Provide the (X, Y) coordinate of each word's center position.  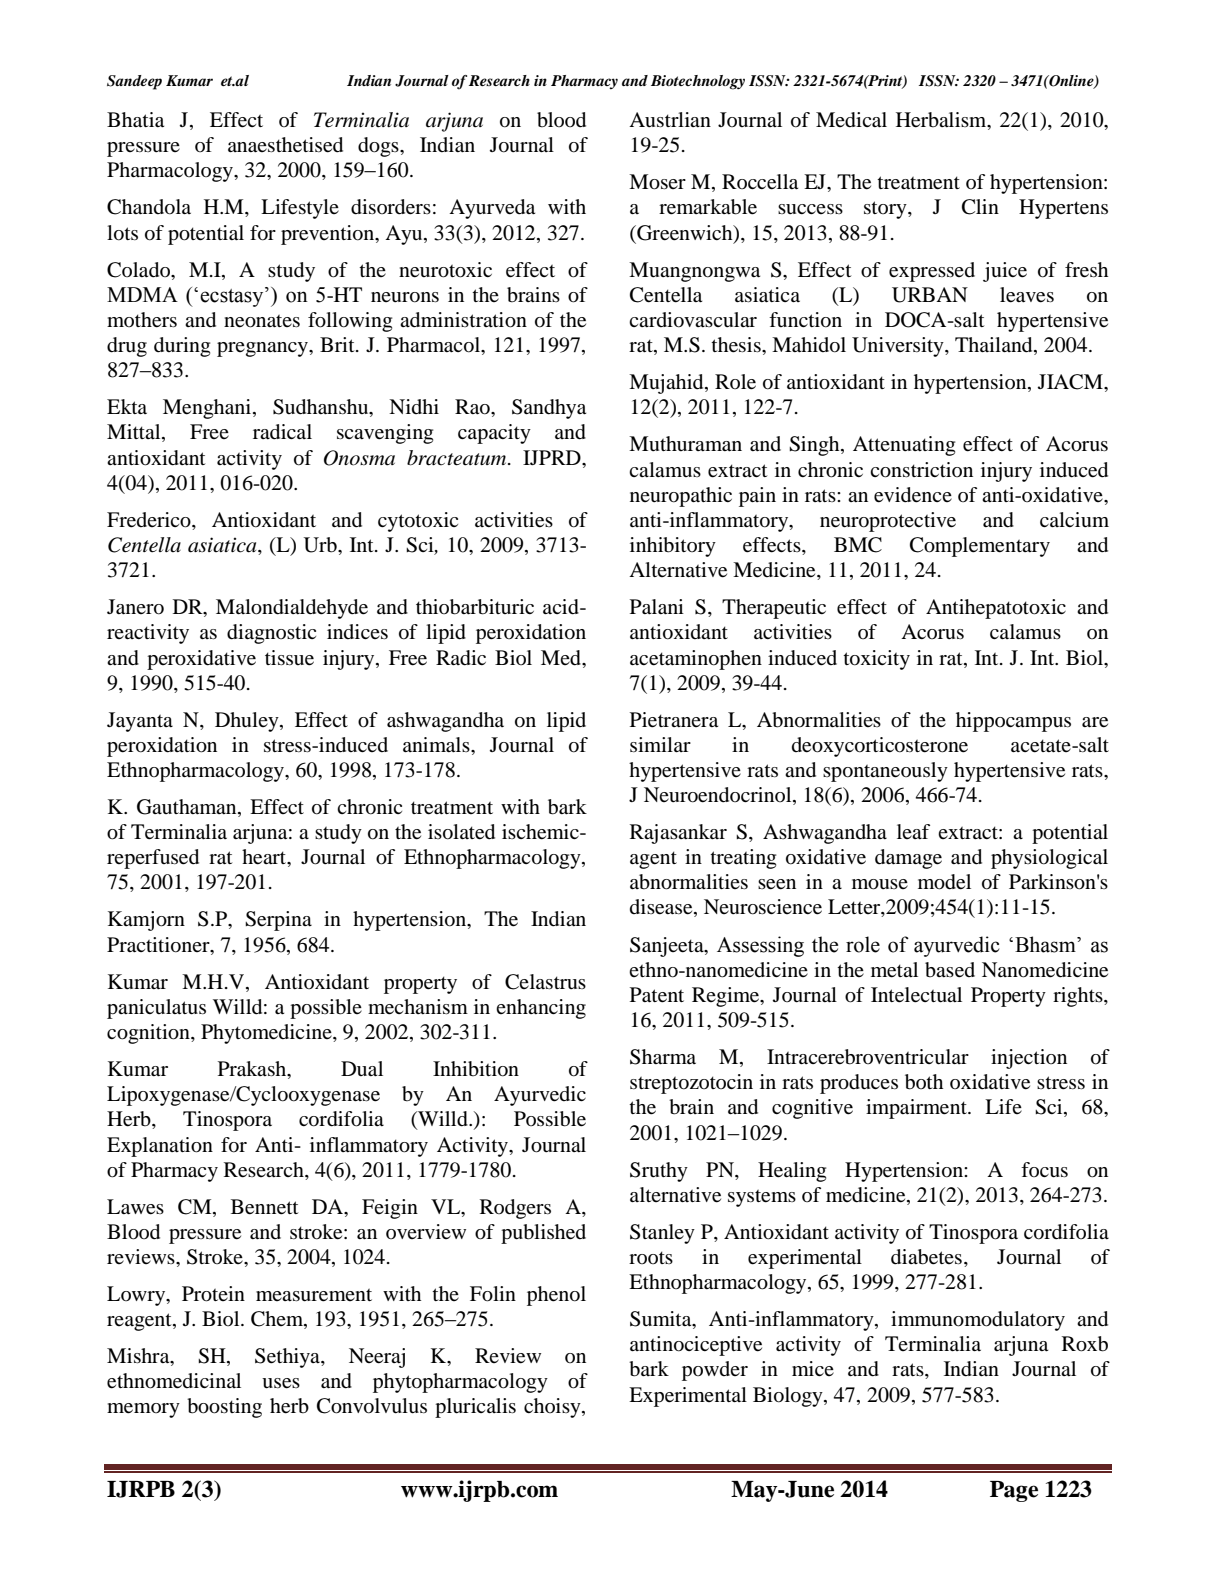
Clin (980, 207)
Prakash (253, 1070)
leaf (913, 831)
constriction (921, 470)
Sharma (663, 1057)
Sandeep (134, 82)
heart (265, 858)
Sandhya (549, 409)
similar (660, 744)
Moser (657, 182)
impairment (917, 1109)
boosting (224, 1408)
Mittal (135, 433)
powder (715, 1371)
